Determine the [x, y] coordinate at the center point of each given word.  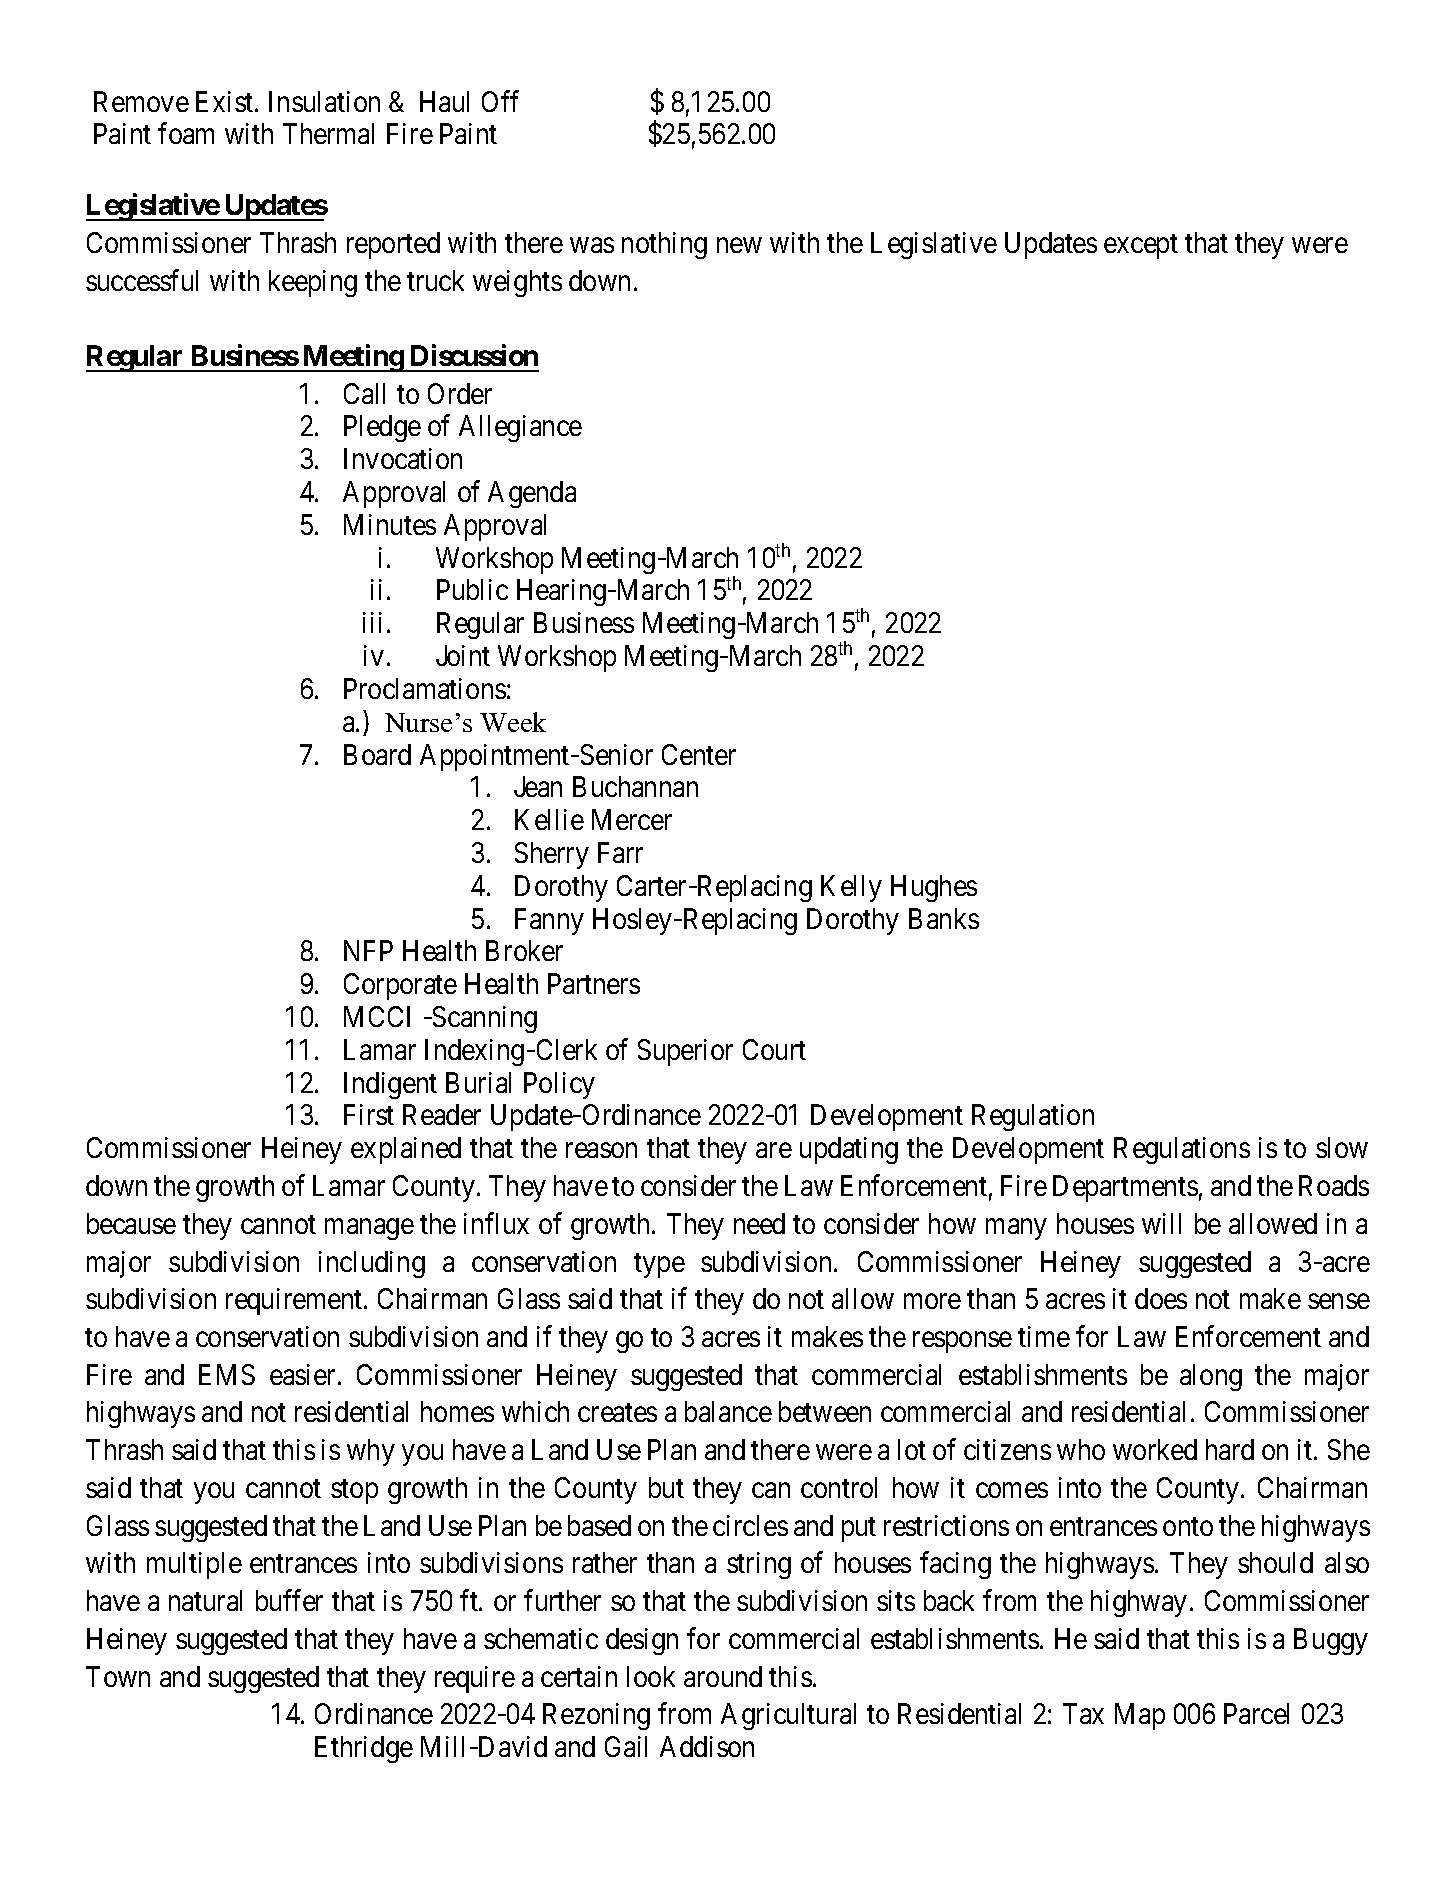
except [1141, 246]
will [1161, 1223]
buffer [289, 1600]
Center [699, 754]
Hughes [934, 888]
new [739, 245]
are [774, 1150]
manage [369, 1229]
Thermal [328, 133]
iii [372, 622]
